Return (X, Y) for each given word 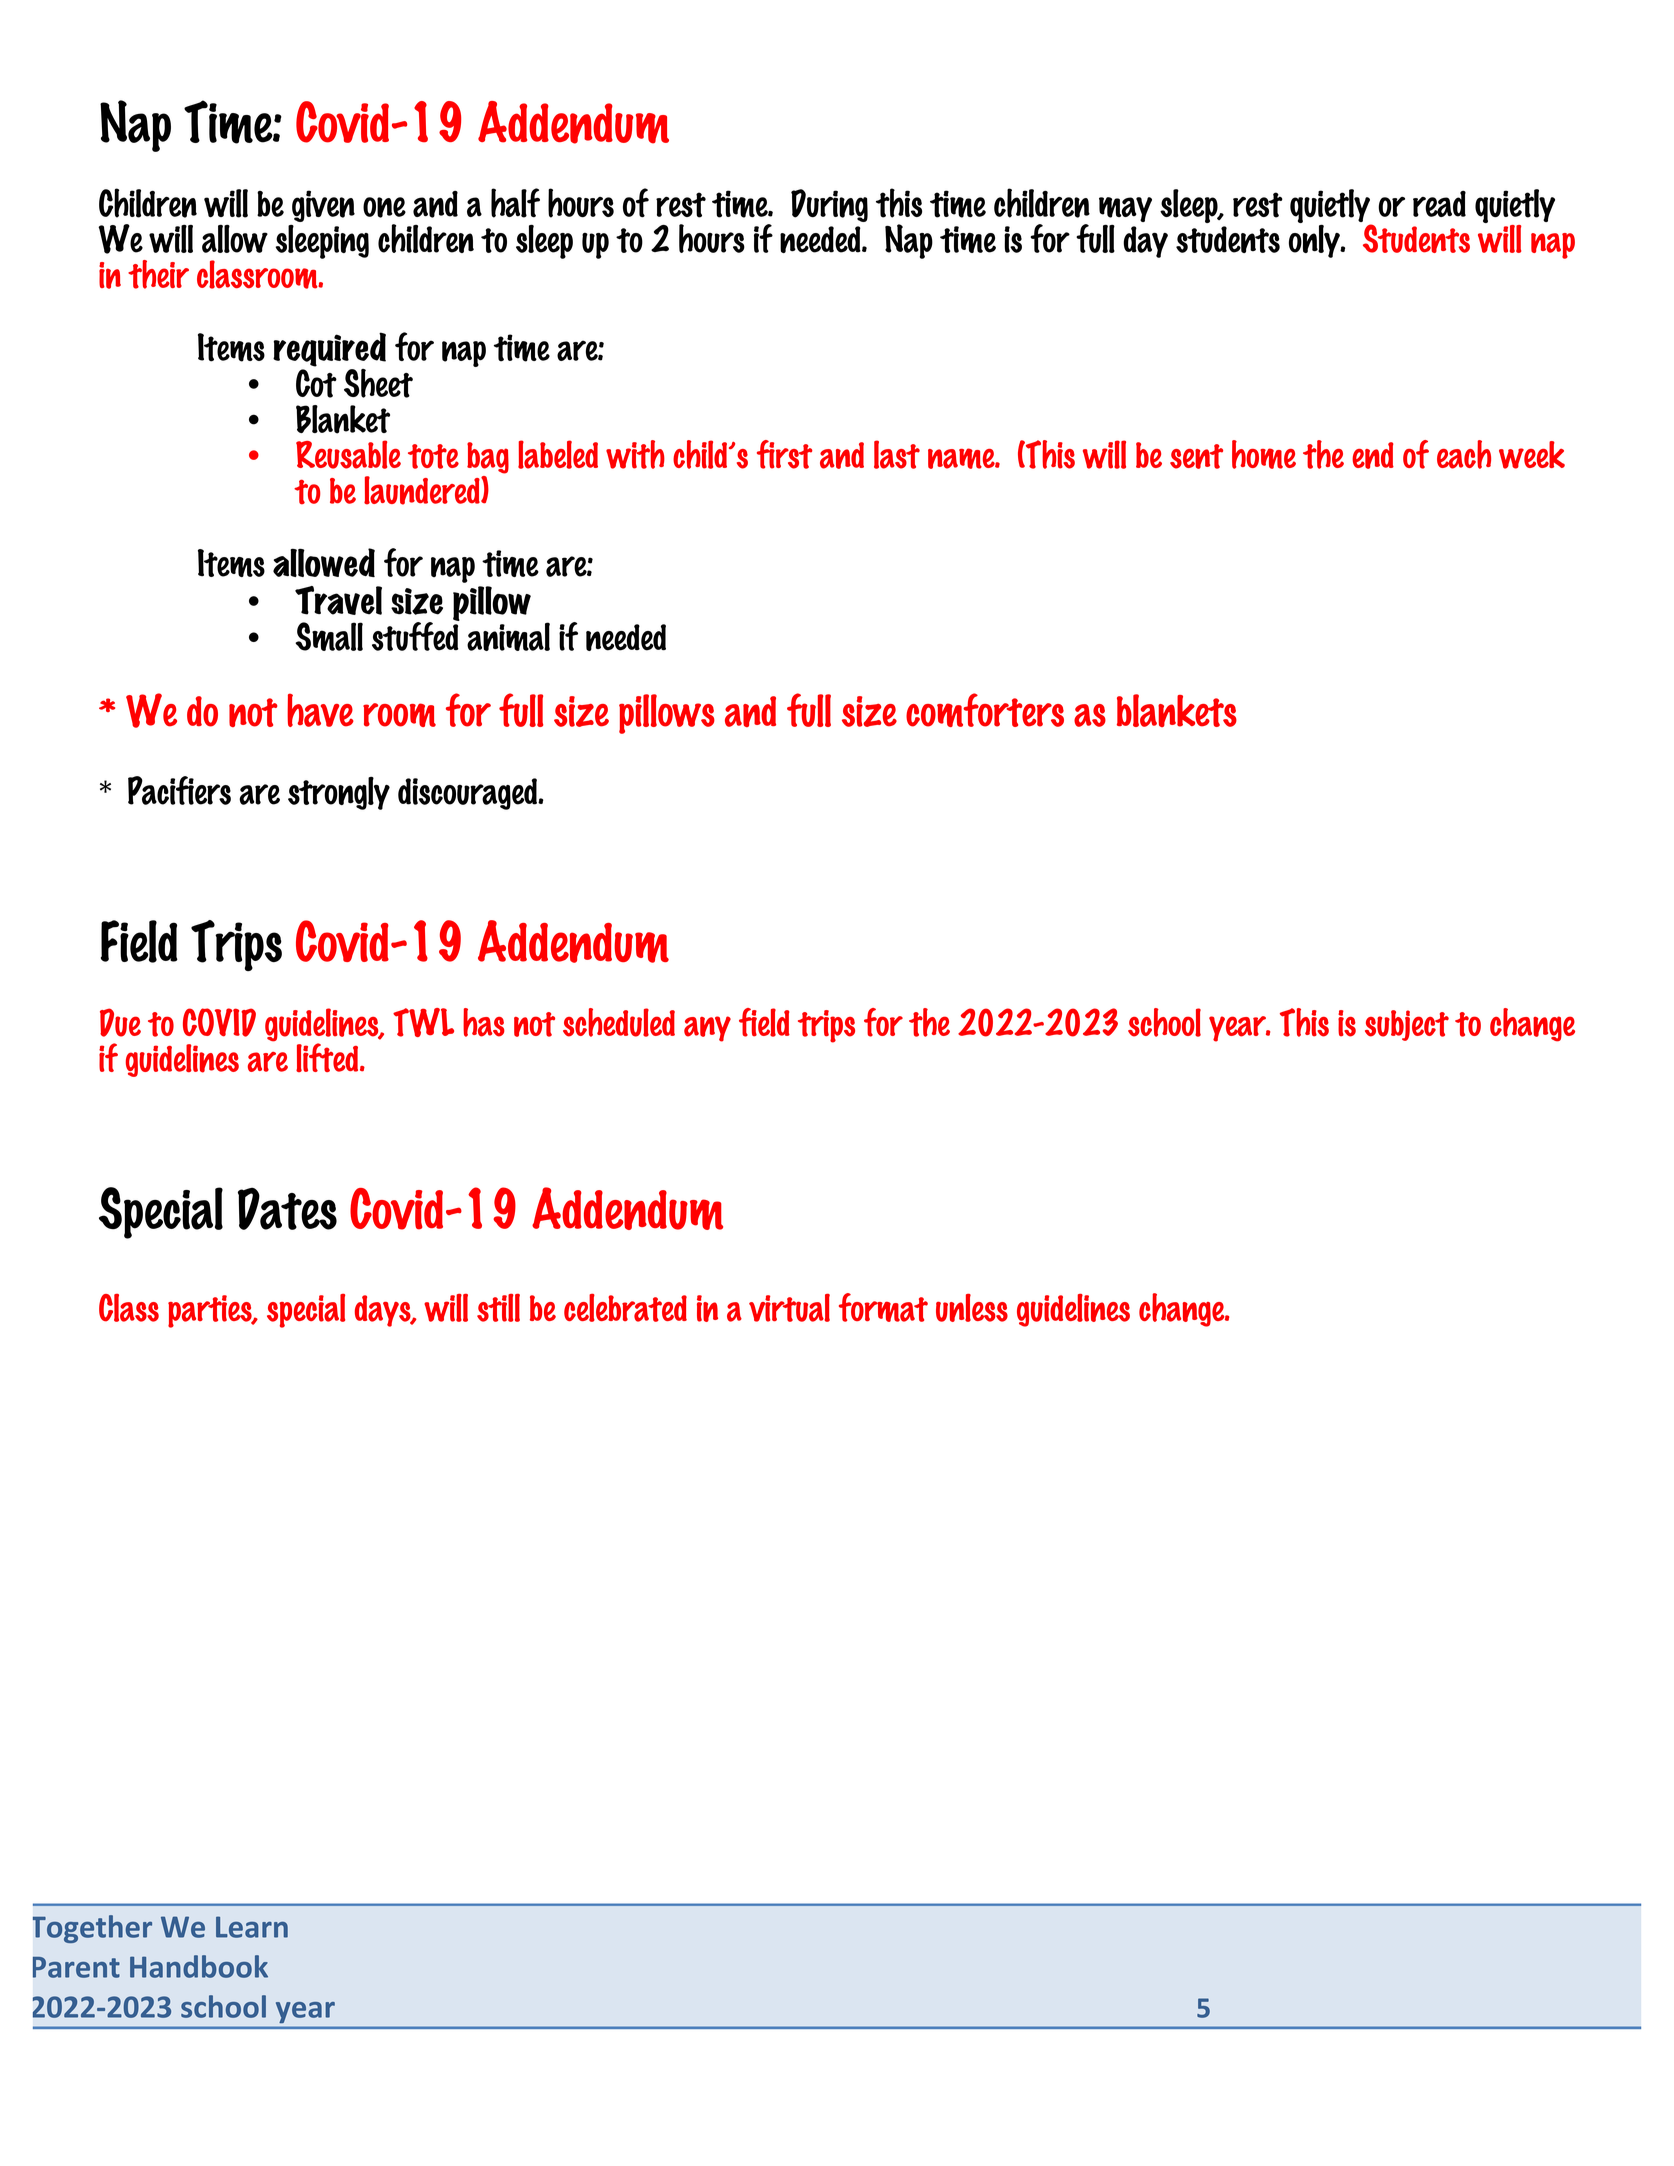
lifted (328, 1057)
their (158, 274)
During (829, 205)
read (1439, 204)
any (707, 1029)
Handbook (199, 1966)
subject (1407, 1025)
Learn (252, 1927)
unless (972, 1308)
